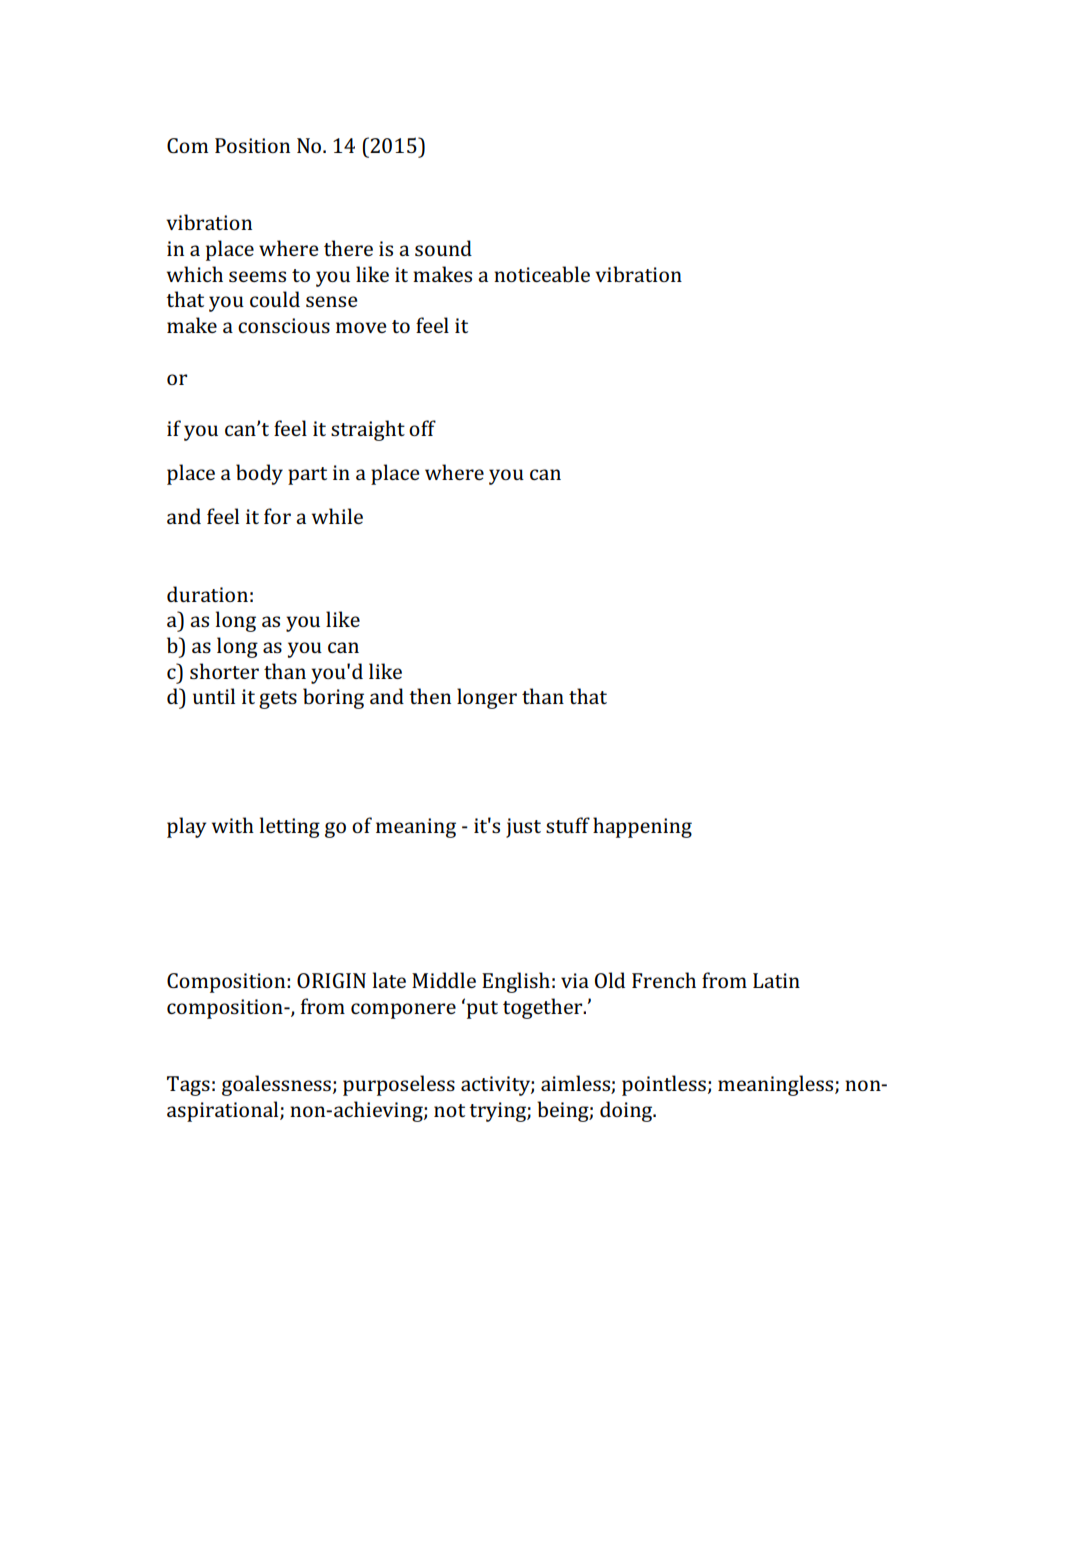 This screenshot has height=1541, width=1089. I want to click on sound, so click(443, 248).
